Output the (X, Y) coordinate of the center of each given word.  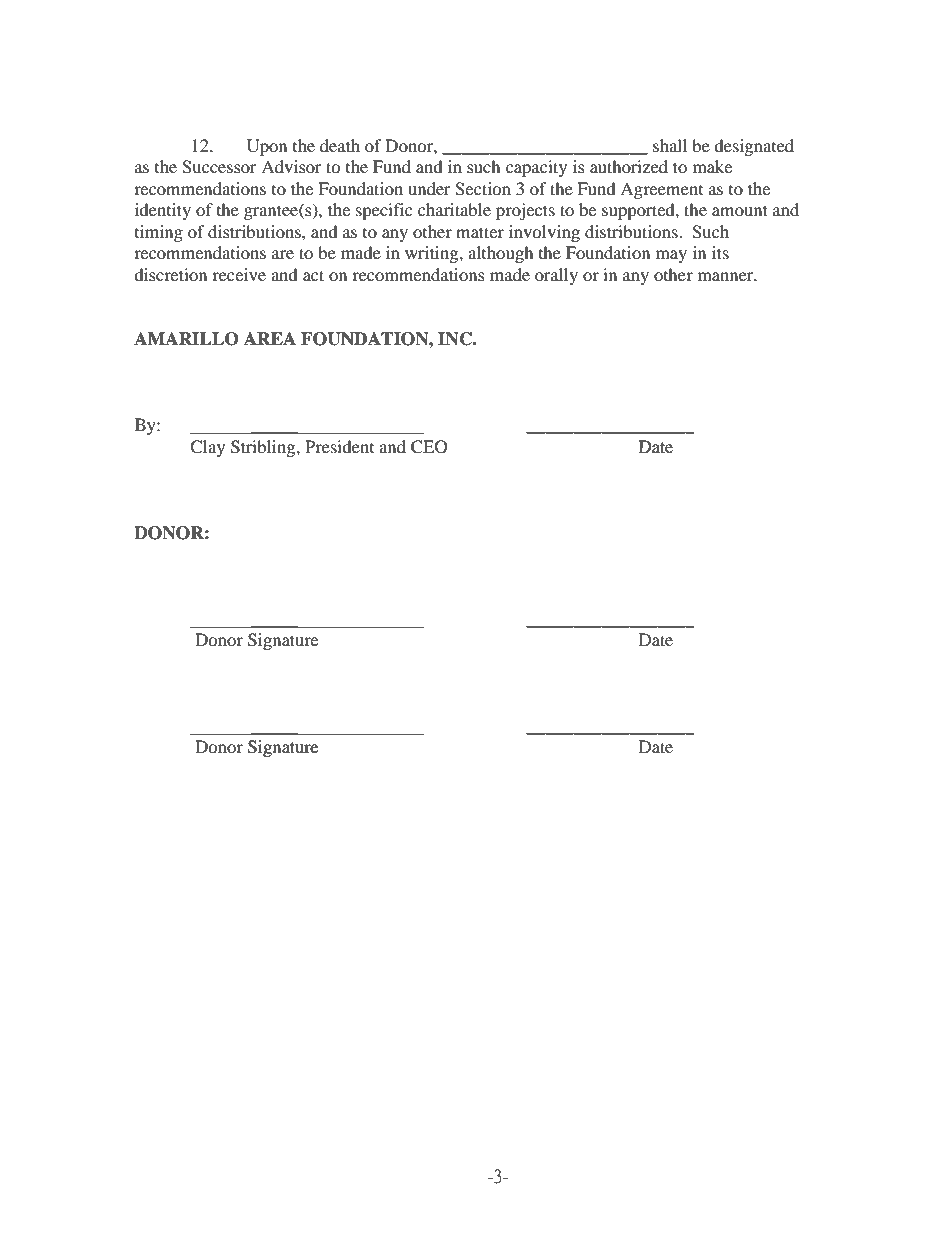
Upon (267, 147)
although (501, 254)
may (671, 256)
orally (556, 276)
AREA (270, 338)
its (720, 252)
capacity (536, 168)
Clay (207, 448)
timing (159, 233)
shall (670, 145)
